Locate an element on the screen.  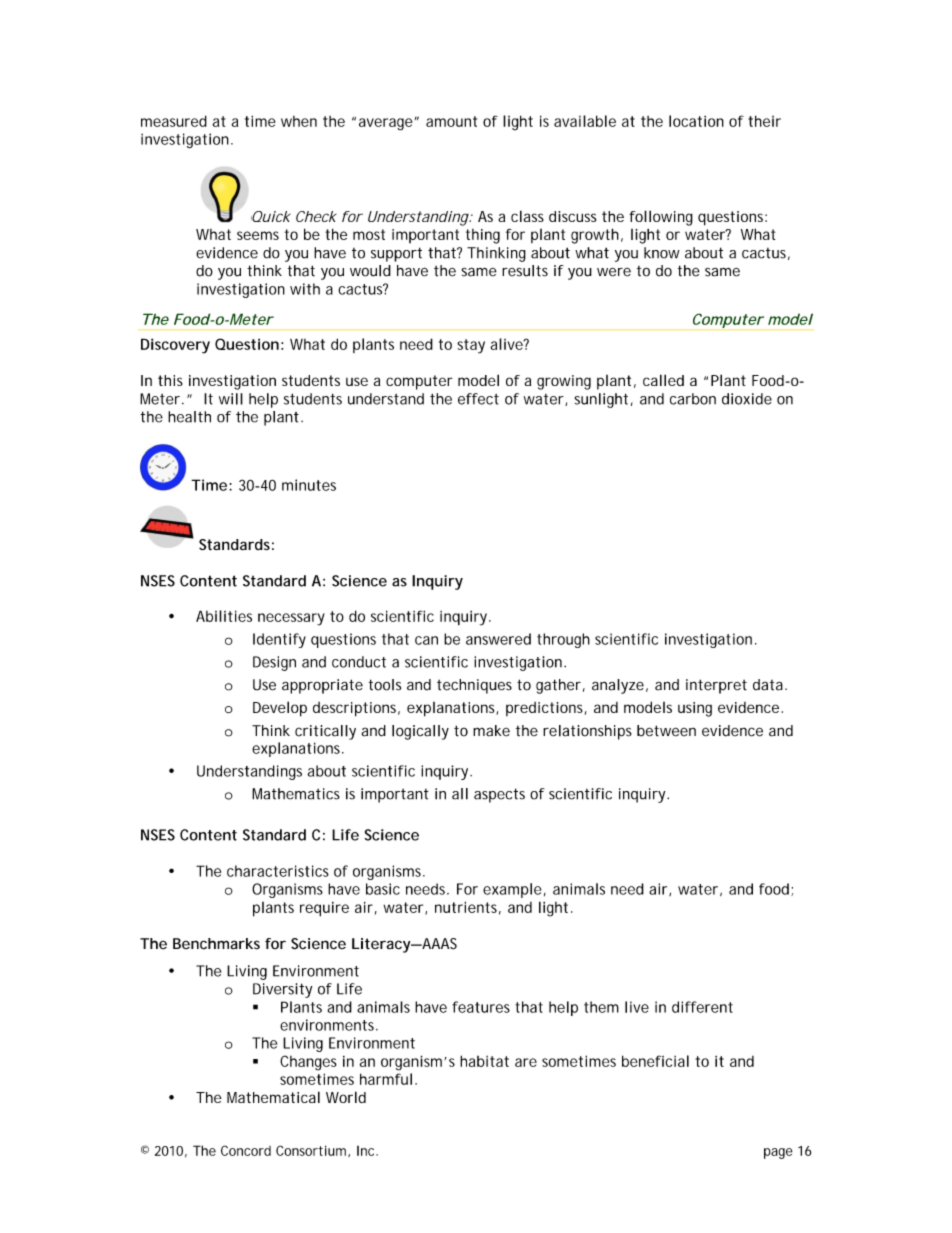
Concord is located at coordinates (246, 1150).
